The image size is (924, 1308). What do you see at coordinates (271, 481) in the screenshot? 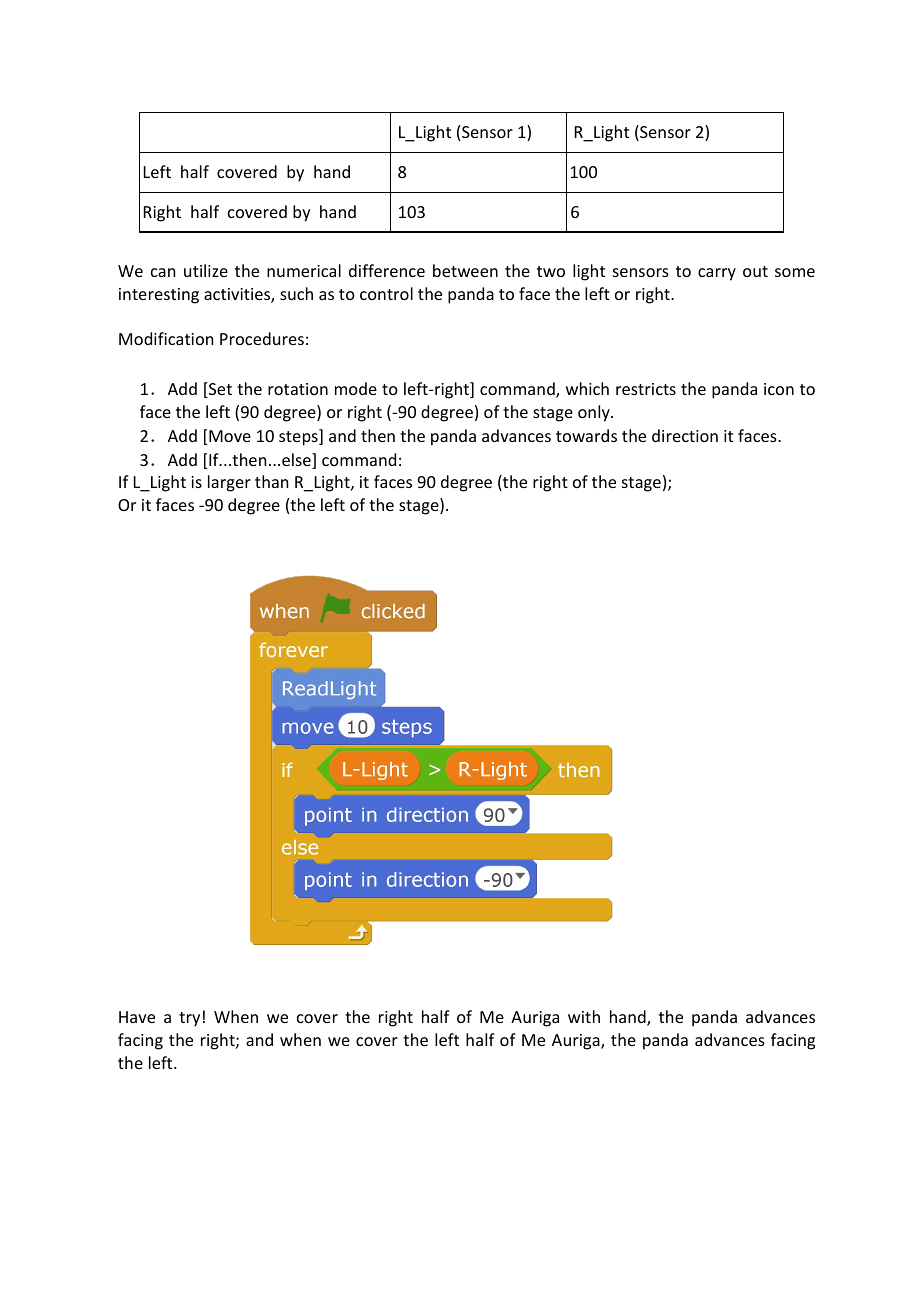
I see `than` at bounding box center [271, 481].
